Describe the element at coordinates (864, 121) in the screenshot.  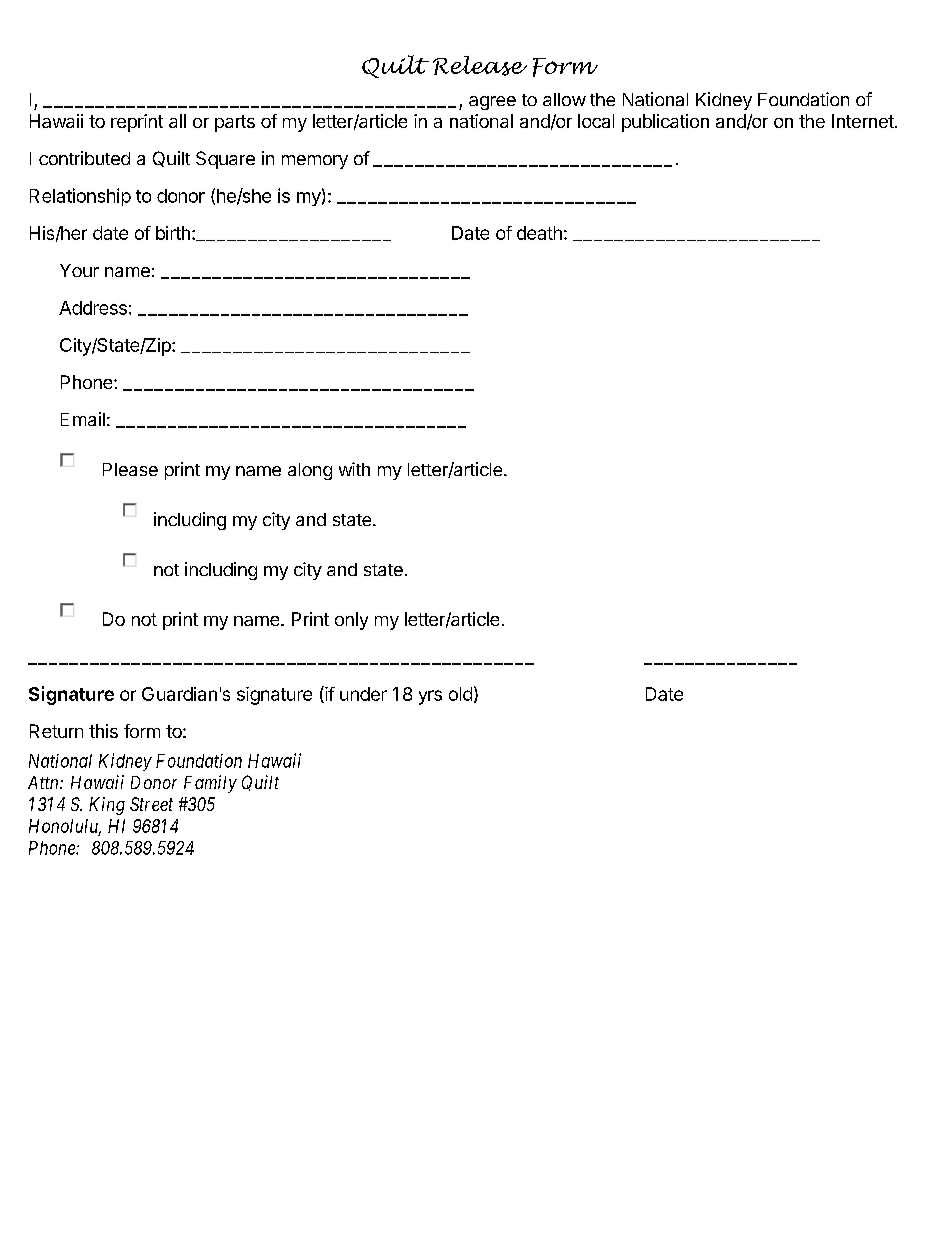
I see `Internet` at that location.
